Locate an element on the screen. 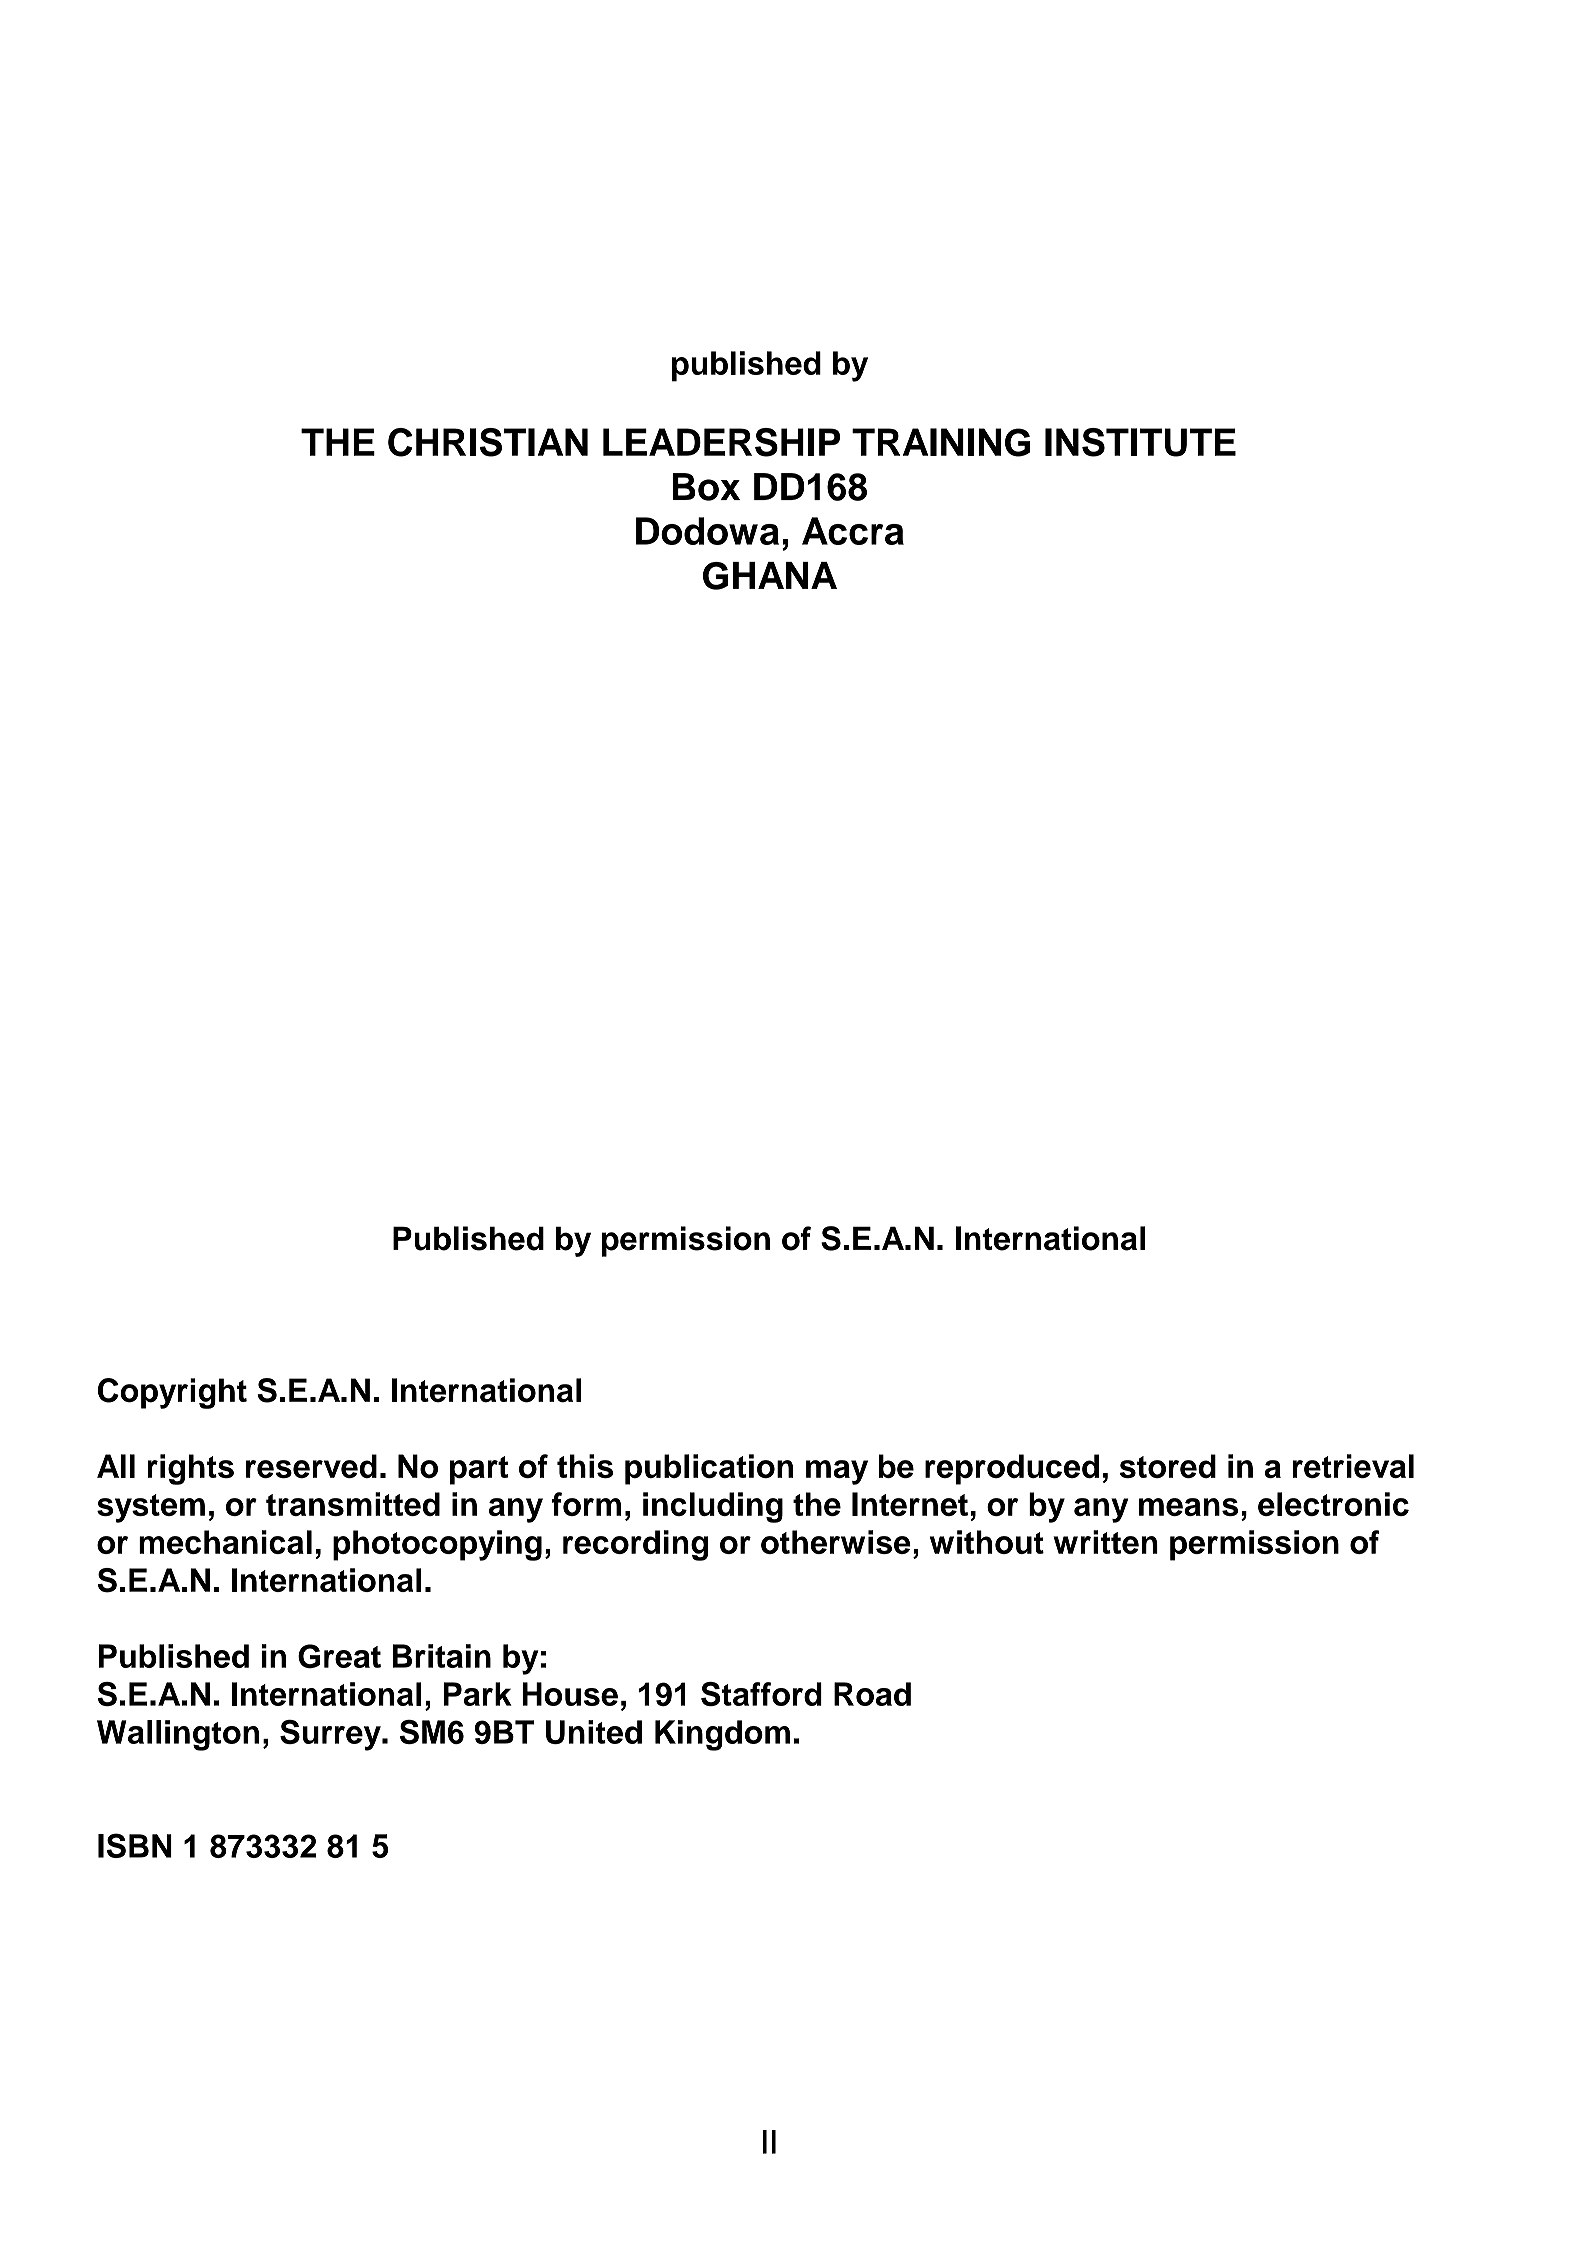 This screenshot has width=1595, height=2258. stored is located at coordinates (1168, 1466).
